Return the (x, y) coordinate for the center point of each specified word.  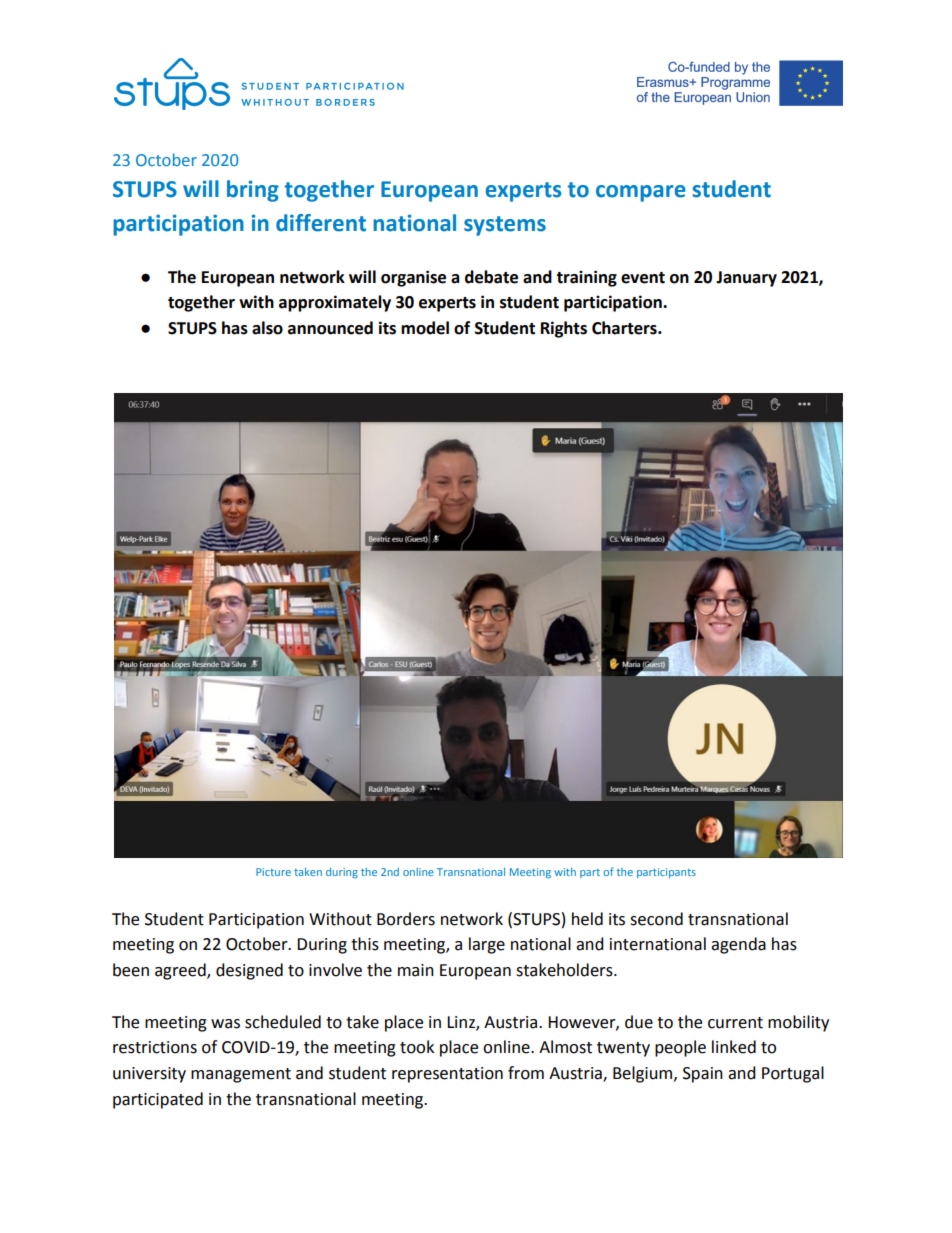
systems (505, 226)
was (225, 1024)
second (656, 919)
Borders (406, 919)
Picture (273, 872)
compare (641, 193)
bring (253, 191)
